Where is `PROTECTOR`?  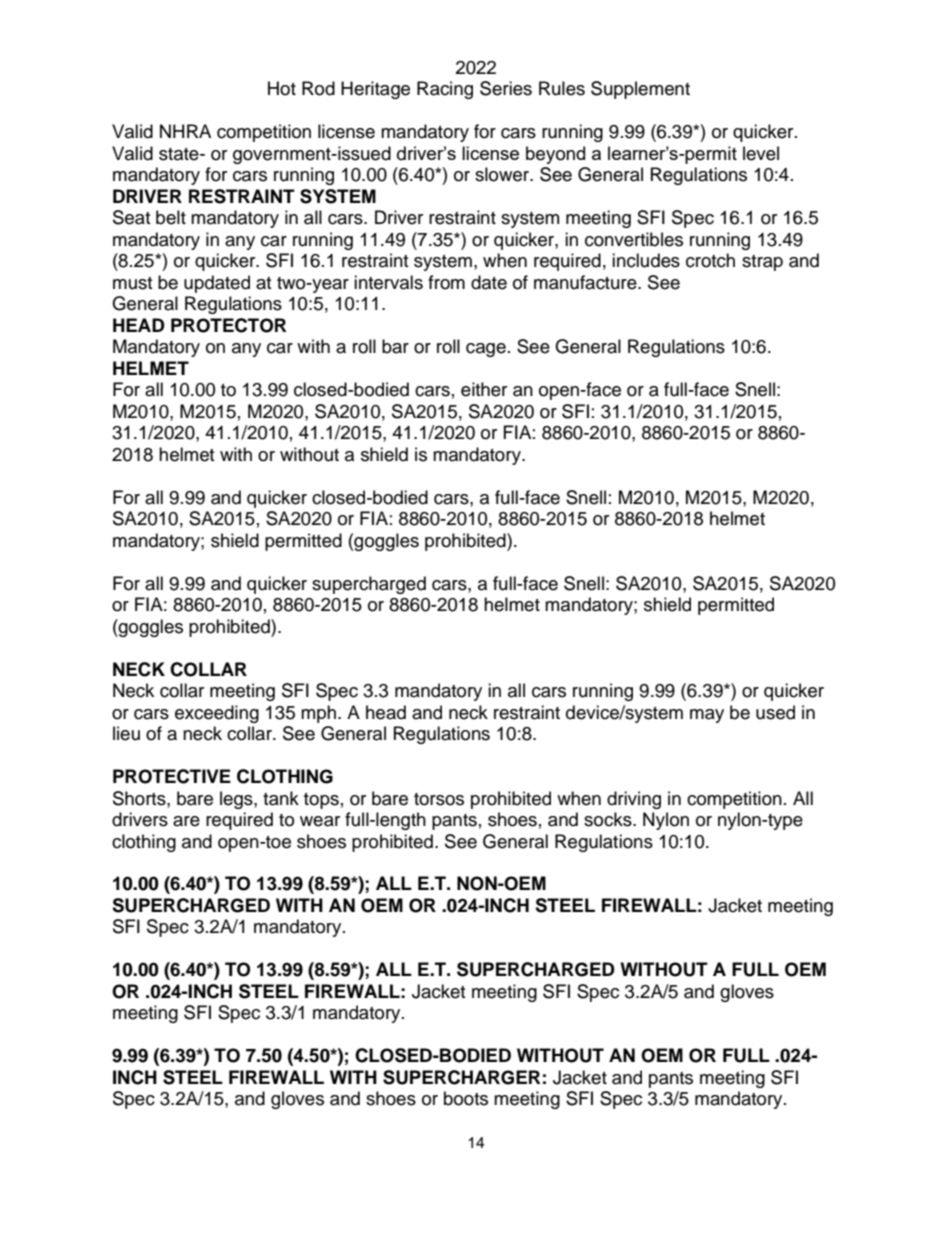
PROTECTOR is located at coordinates (228, 325).
